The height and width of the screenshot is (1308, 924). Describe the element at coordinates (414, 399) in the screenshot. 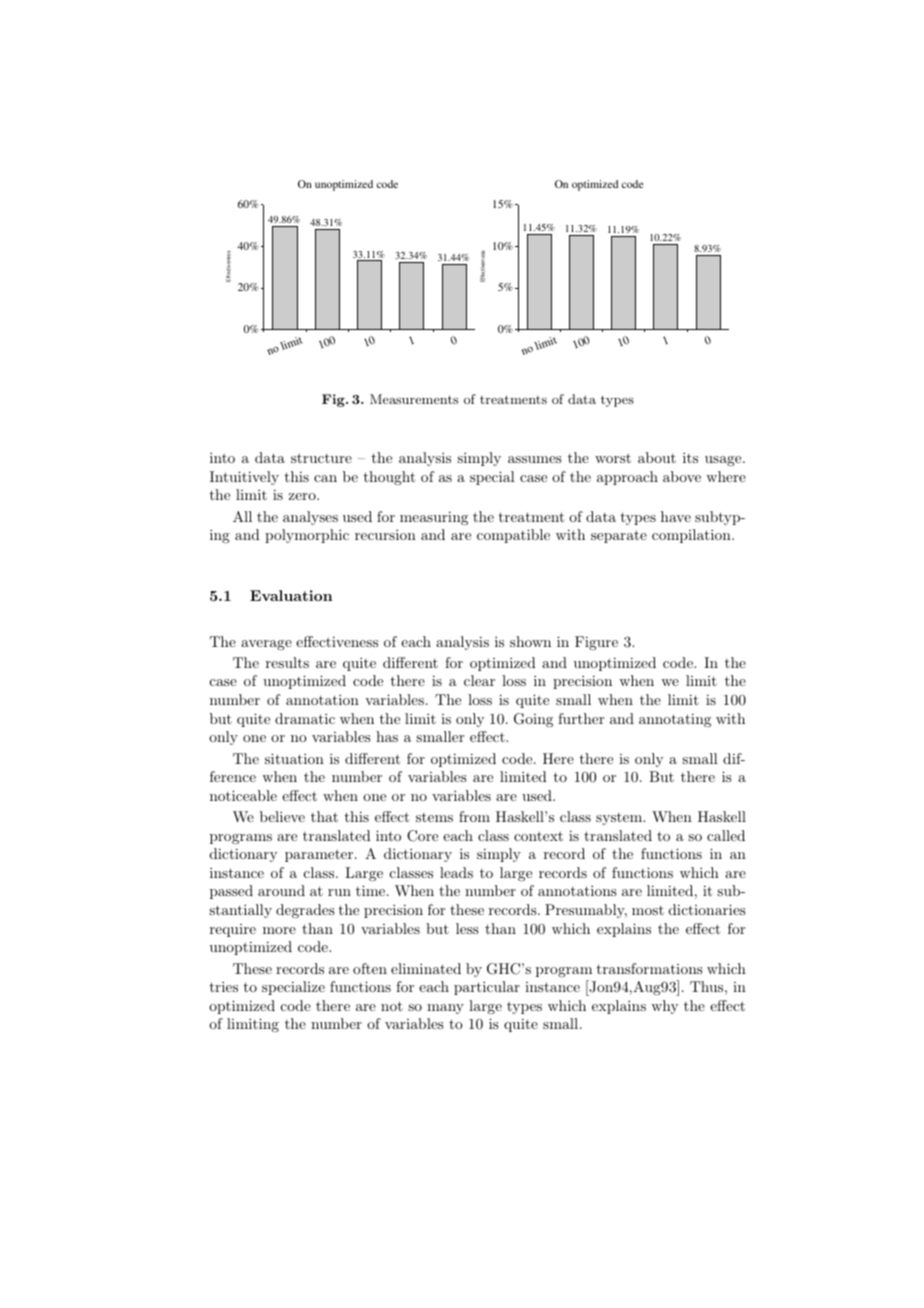

I see `Measurements` at that location.
